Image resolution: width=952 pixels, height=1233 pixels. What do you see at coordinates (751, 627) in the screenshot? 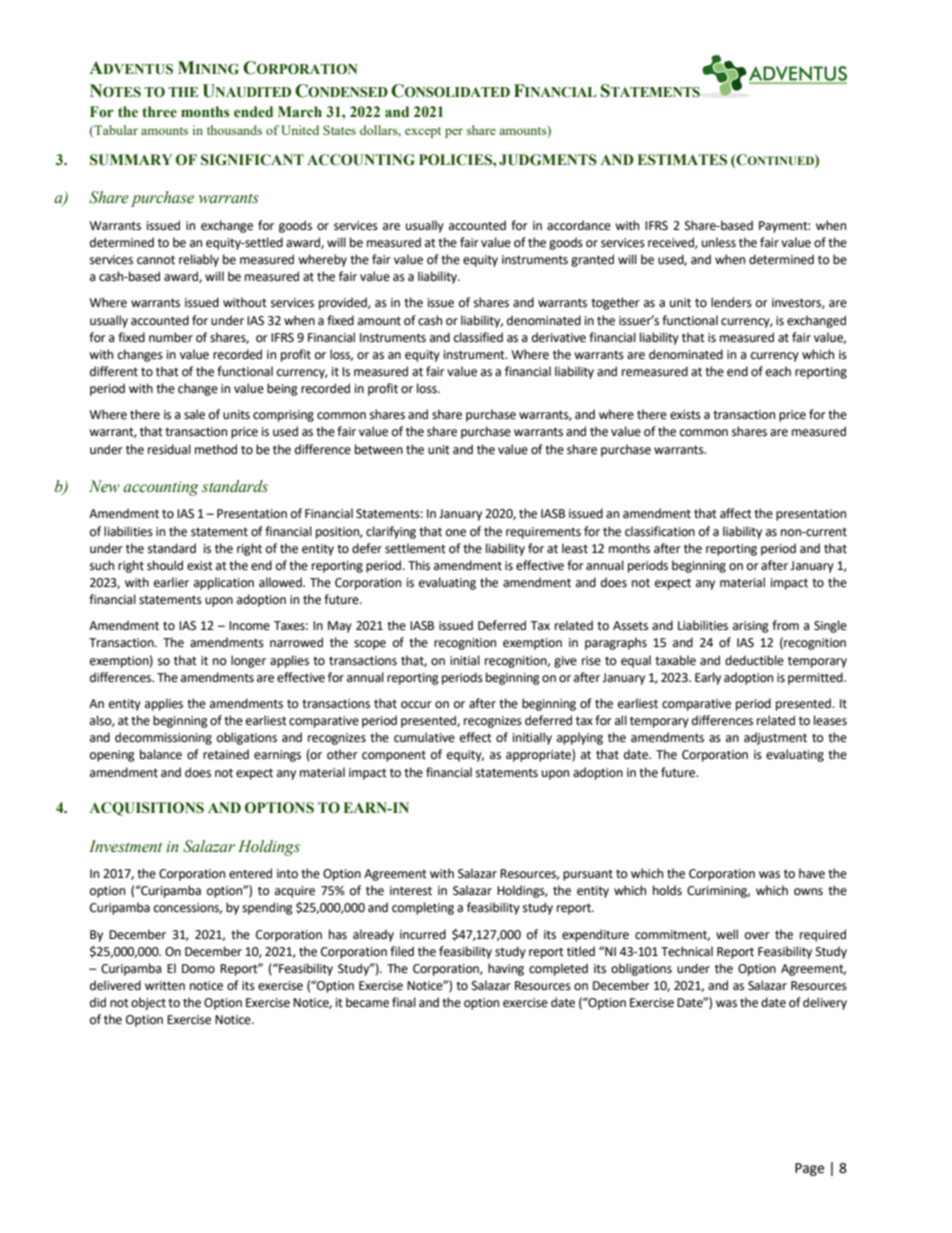
I see `arising` at bounding box center [751, 627].
